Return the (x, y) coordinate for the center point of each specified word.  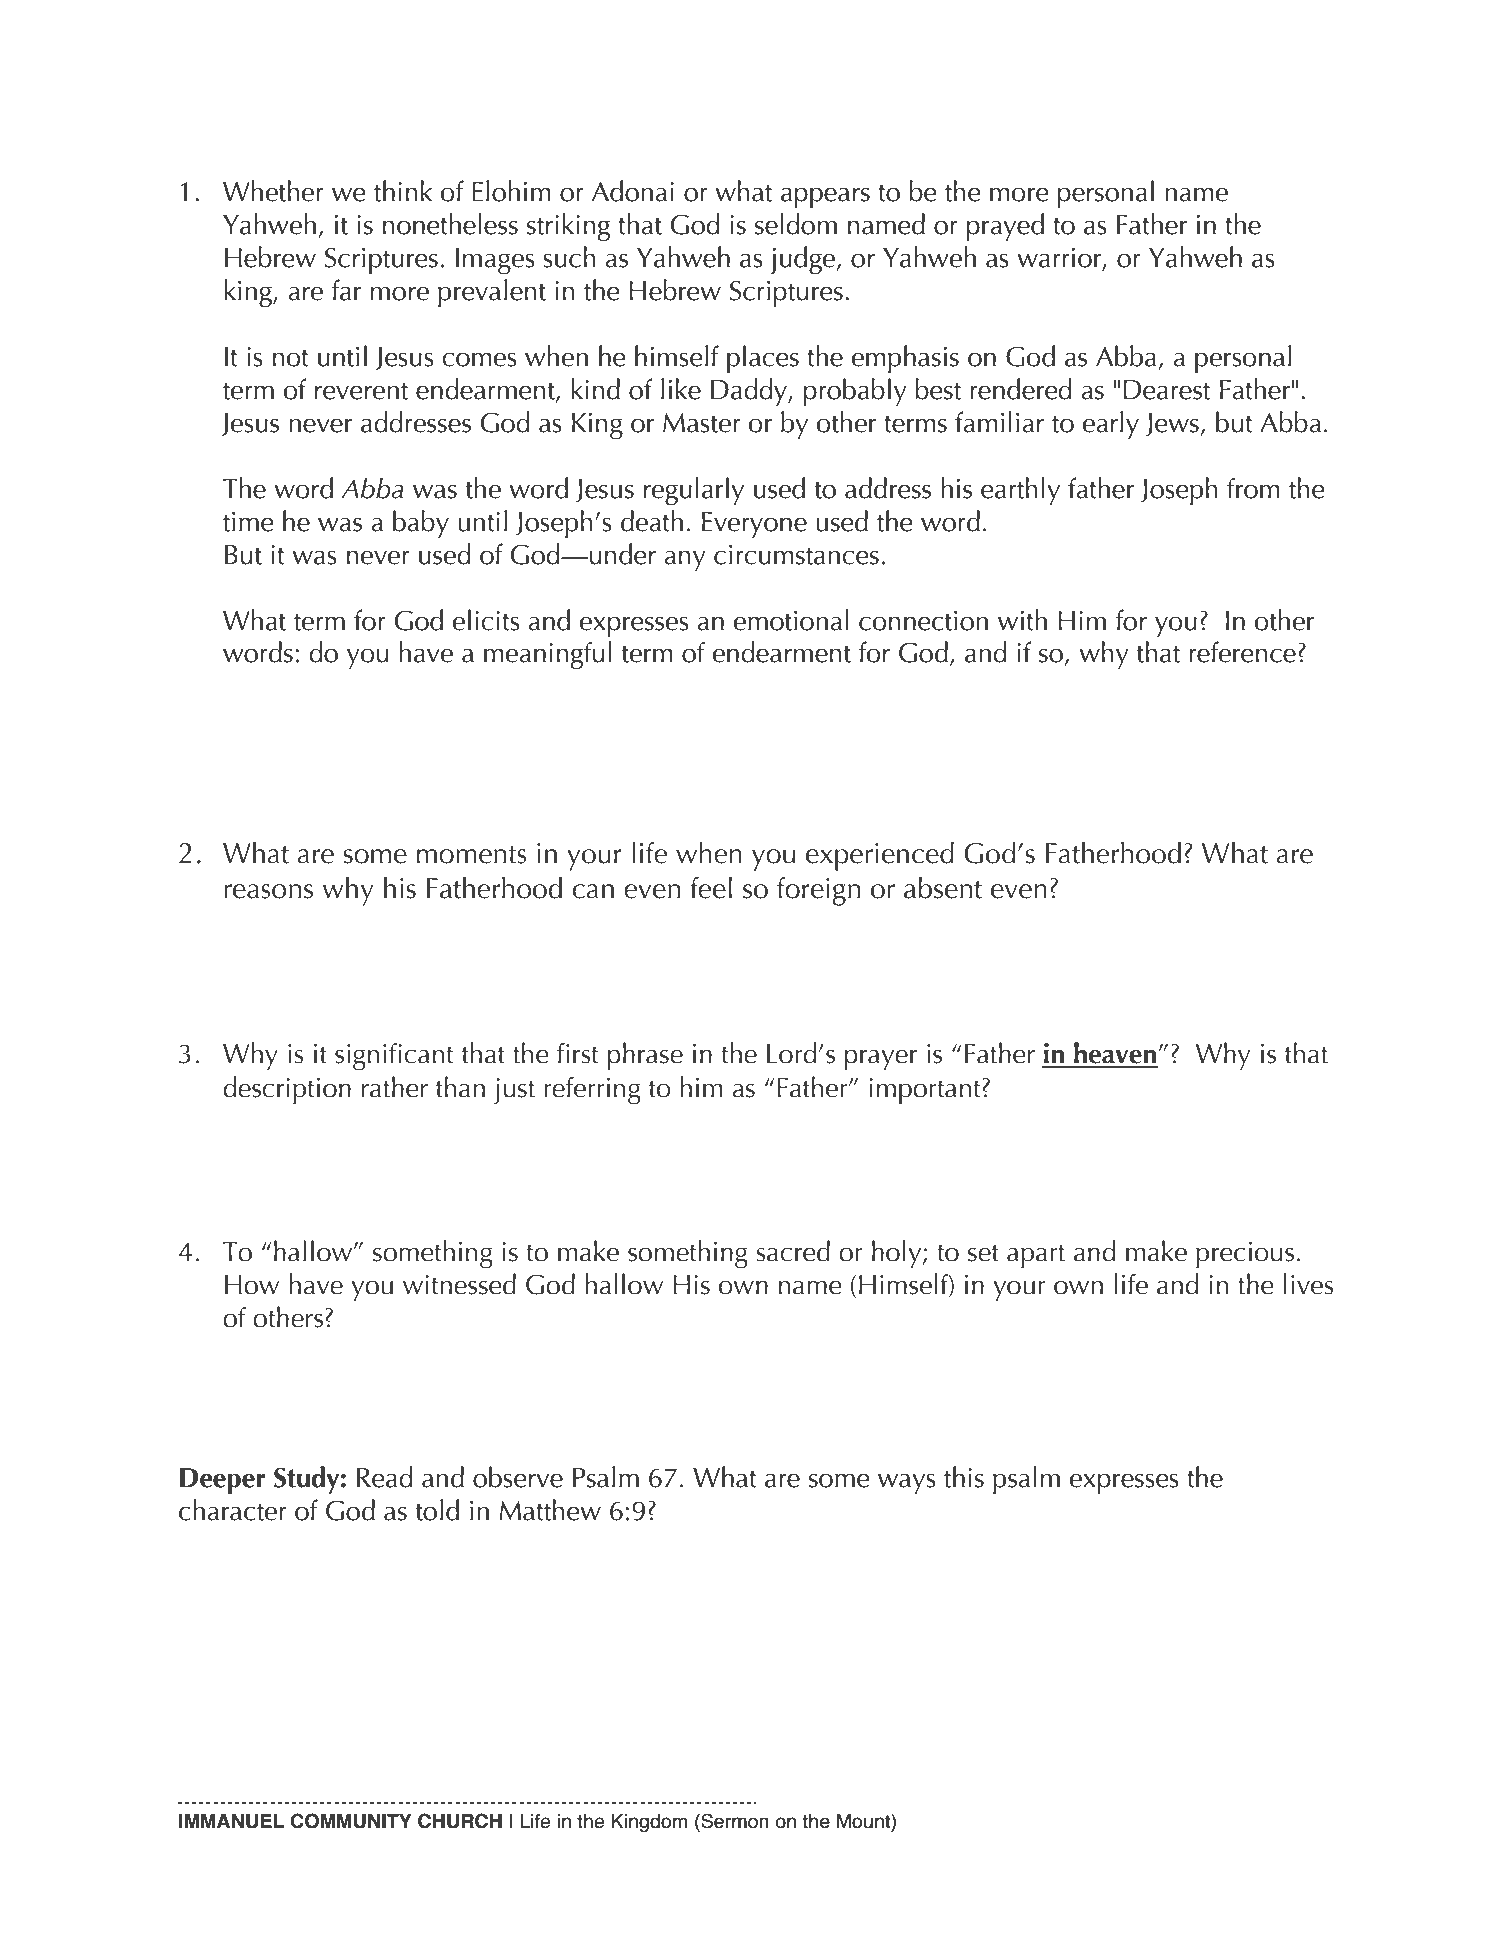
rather (395, 1087)
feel (711, 887)
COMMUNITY (351, 1821)
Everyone (754, 525)
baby (421, 524)
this (964, 1477)
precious (1245, 1255)
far (346, 290)
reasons (268, 891)
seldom (796, 224)
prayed (1005, 227)
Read (385, 1477)
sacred (793, 1251)
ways (907, 1484)
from (1253, 488)
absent (943, 887)
